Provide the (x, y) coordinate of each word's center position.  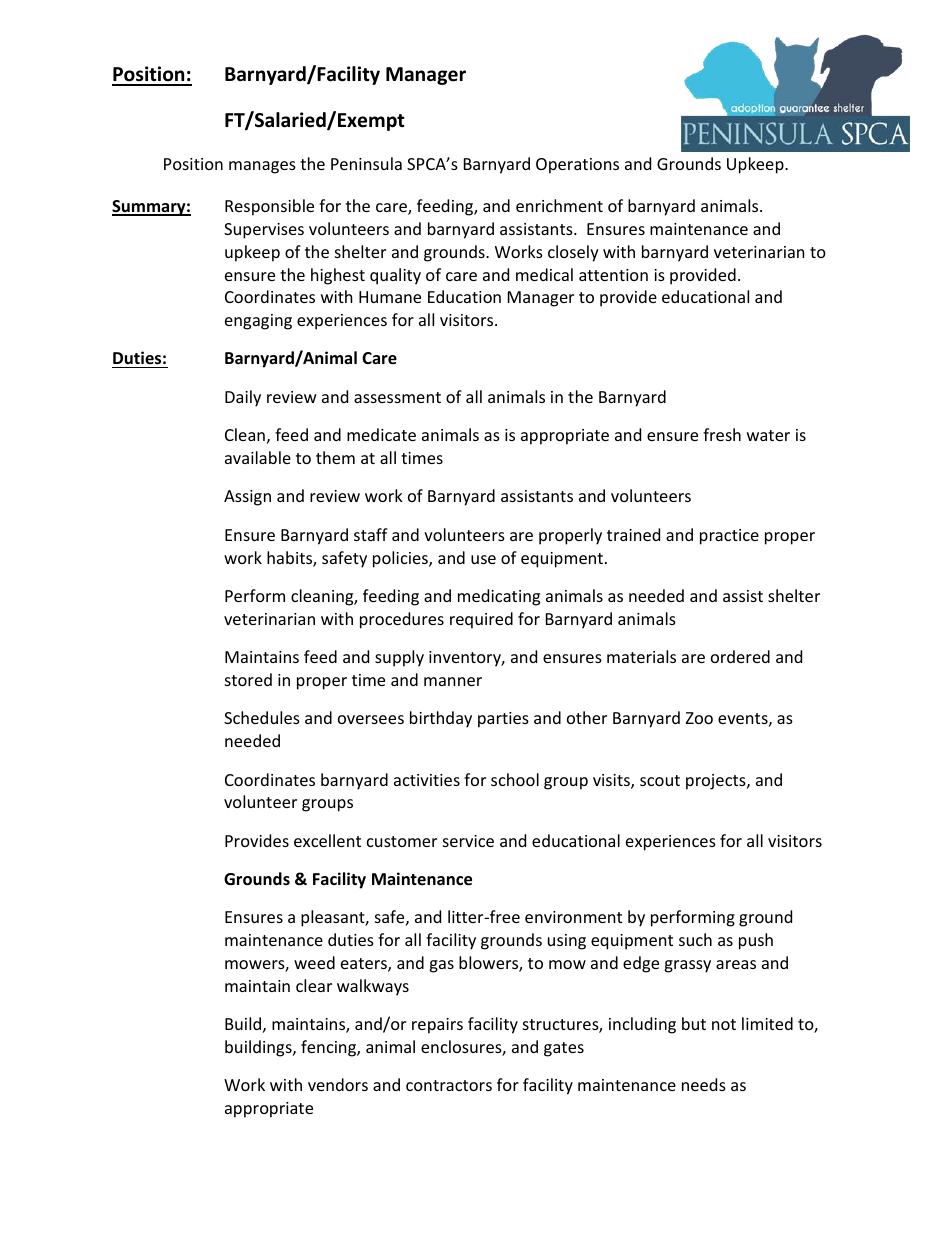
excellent (327, 840)
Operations (577, 166)
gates (564, 1049)
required (481, 620)
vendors (338, 1084)
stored (248, 679)
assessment (397, 397)
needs (704, 1084)
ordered (740, 656)
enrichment (559, 205)
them (335, 457)
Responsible (269, 207)
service (468, 841)
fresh (722, 434)
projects (717, 782)
